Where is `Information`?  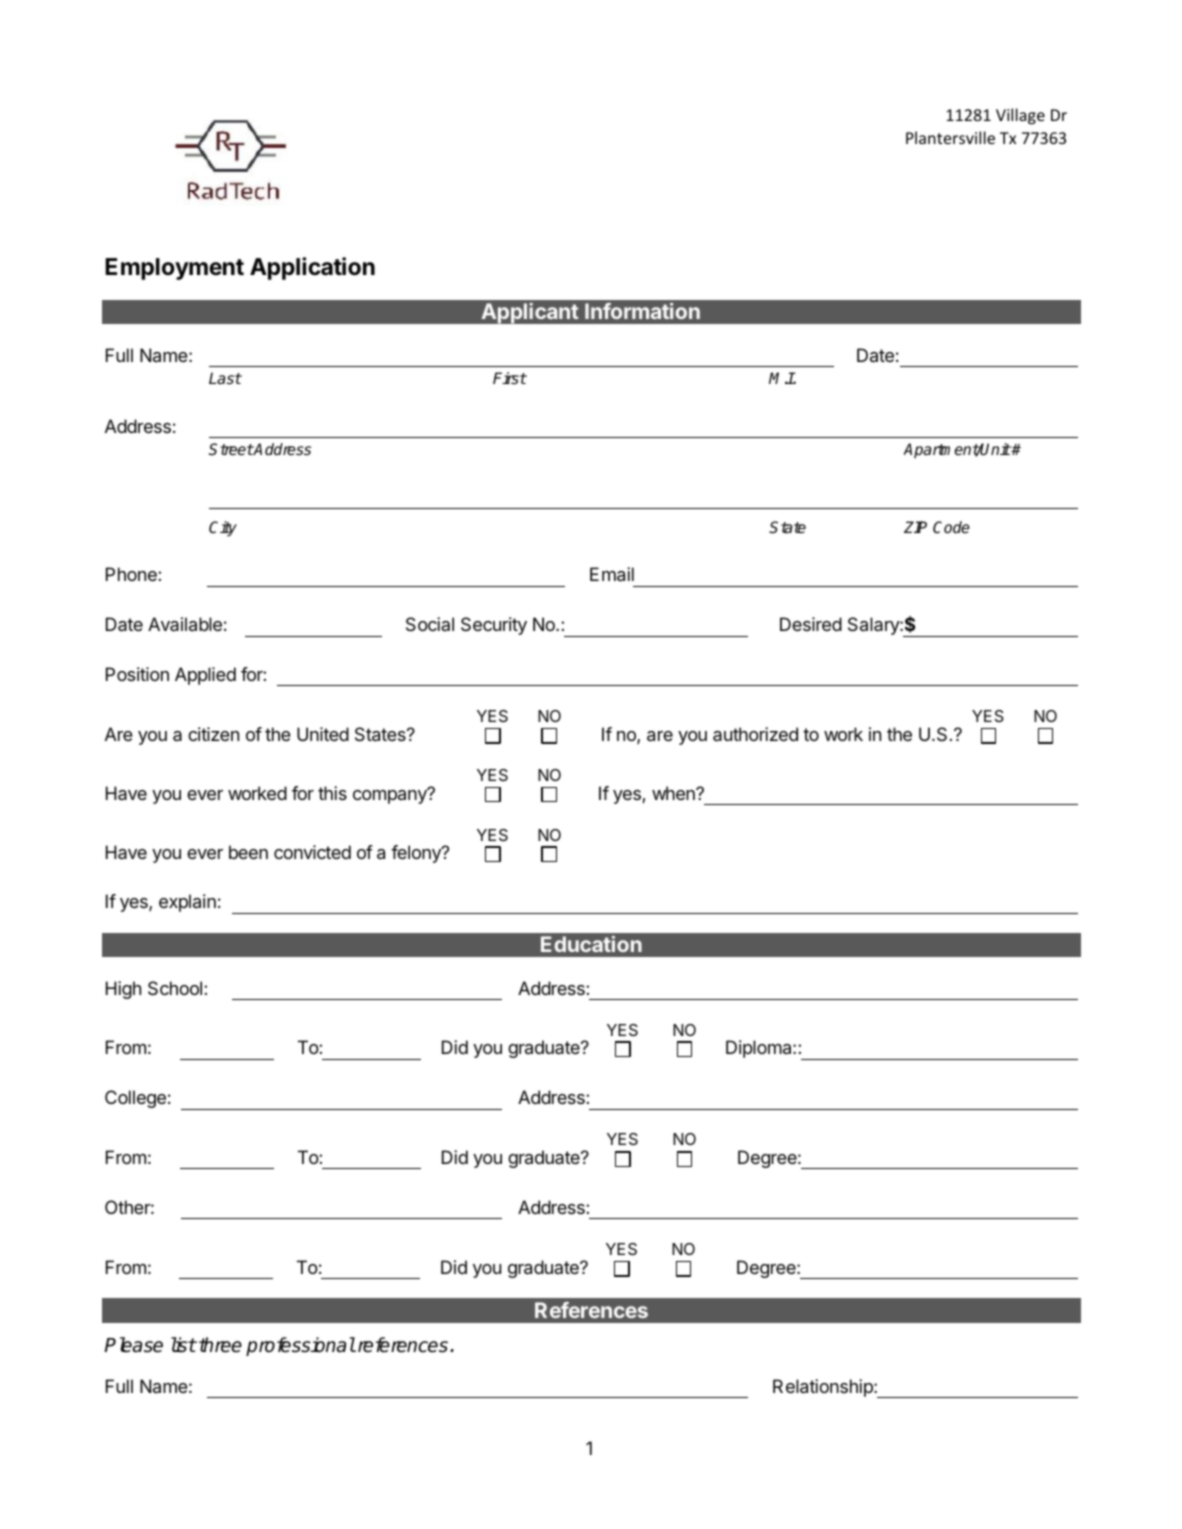 Information is located at coordinates (642, 311).
